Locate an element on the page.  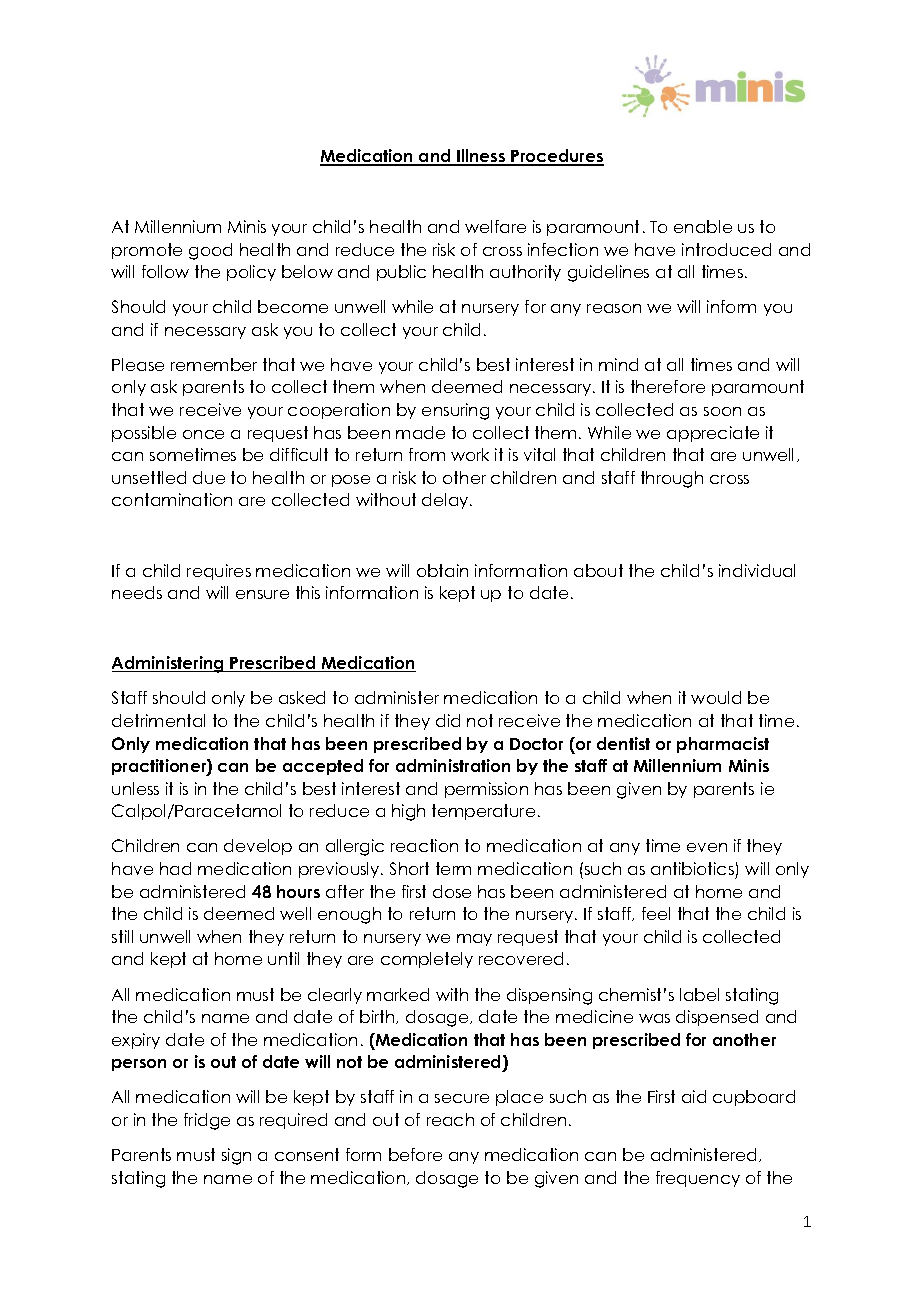
dose is located at coordinates (452, 891).
